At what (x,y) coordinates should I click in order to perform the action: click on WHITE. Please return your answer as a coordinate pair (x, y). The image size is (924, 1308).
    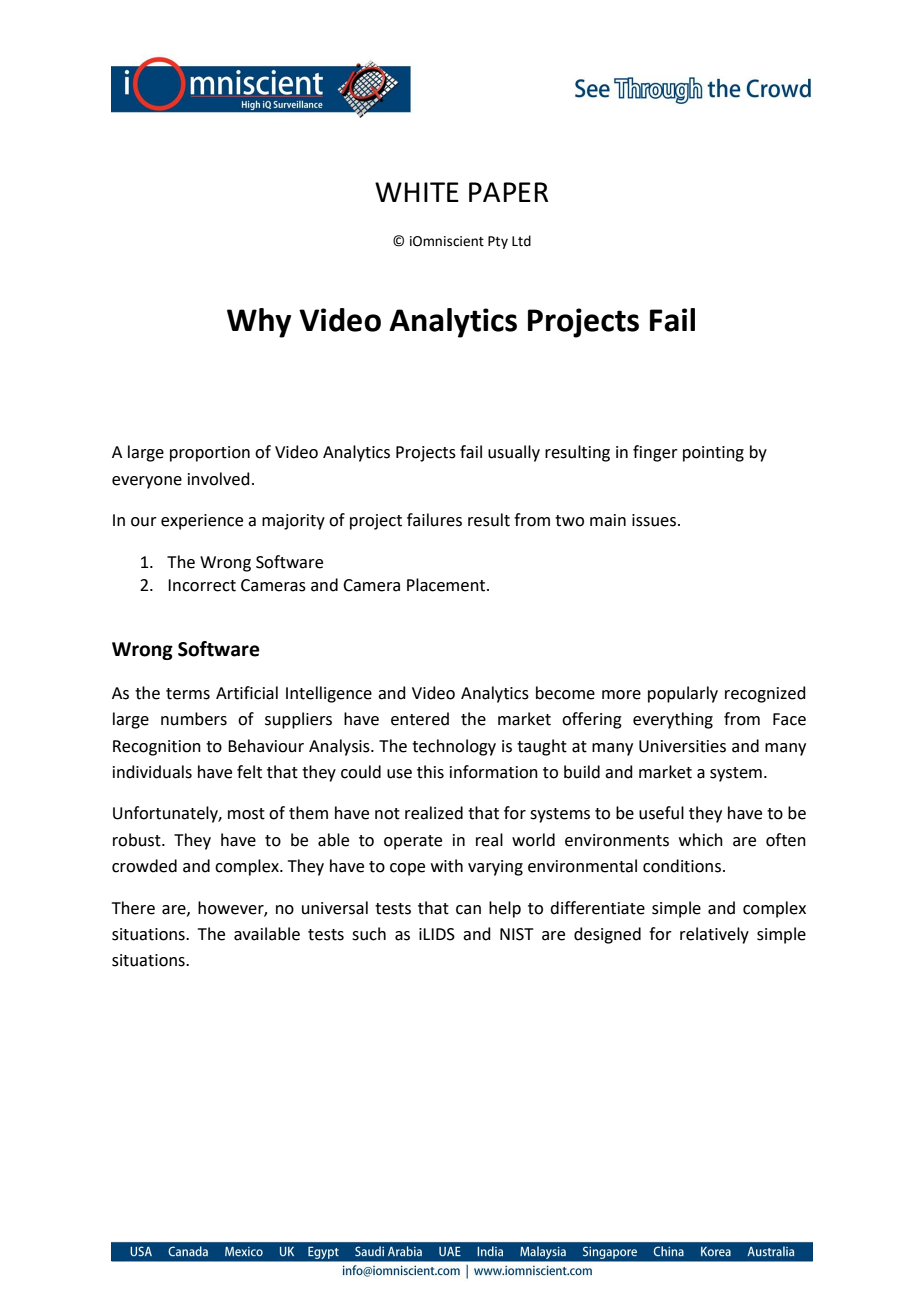
    Looking at the image, I should click on (417, 192).
